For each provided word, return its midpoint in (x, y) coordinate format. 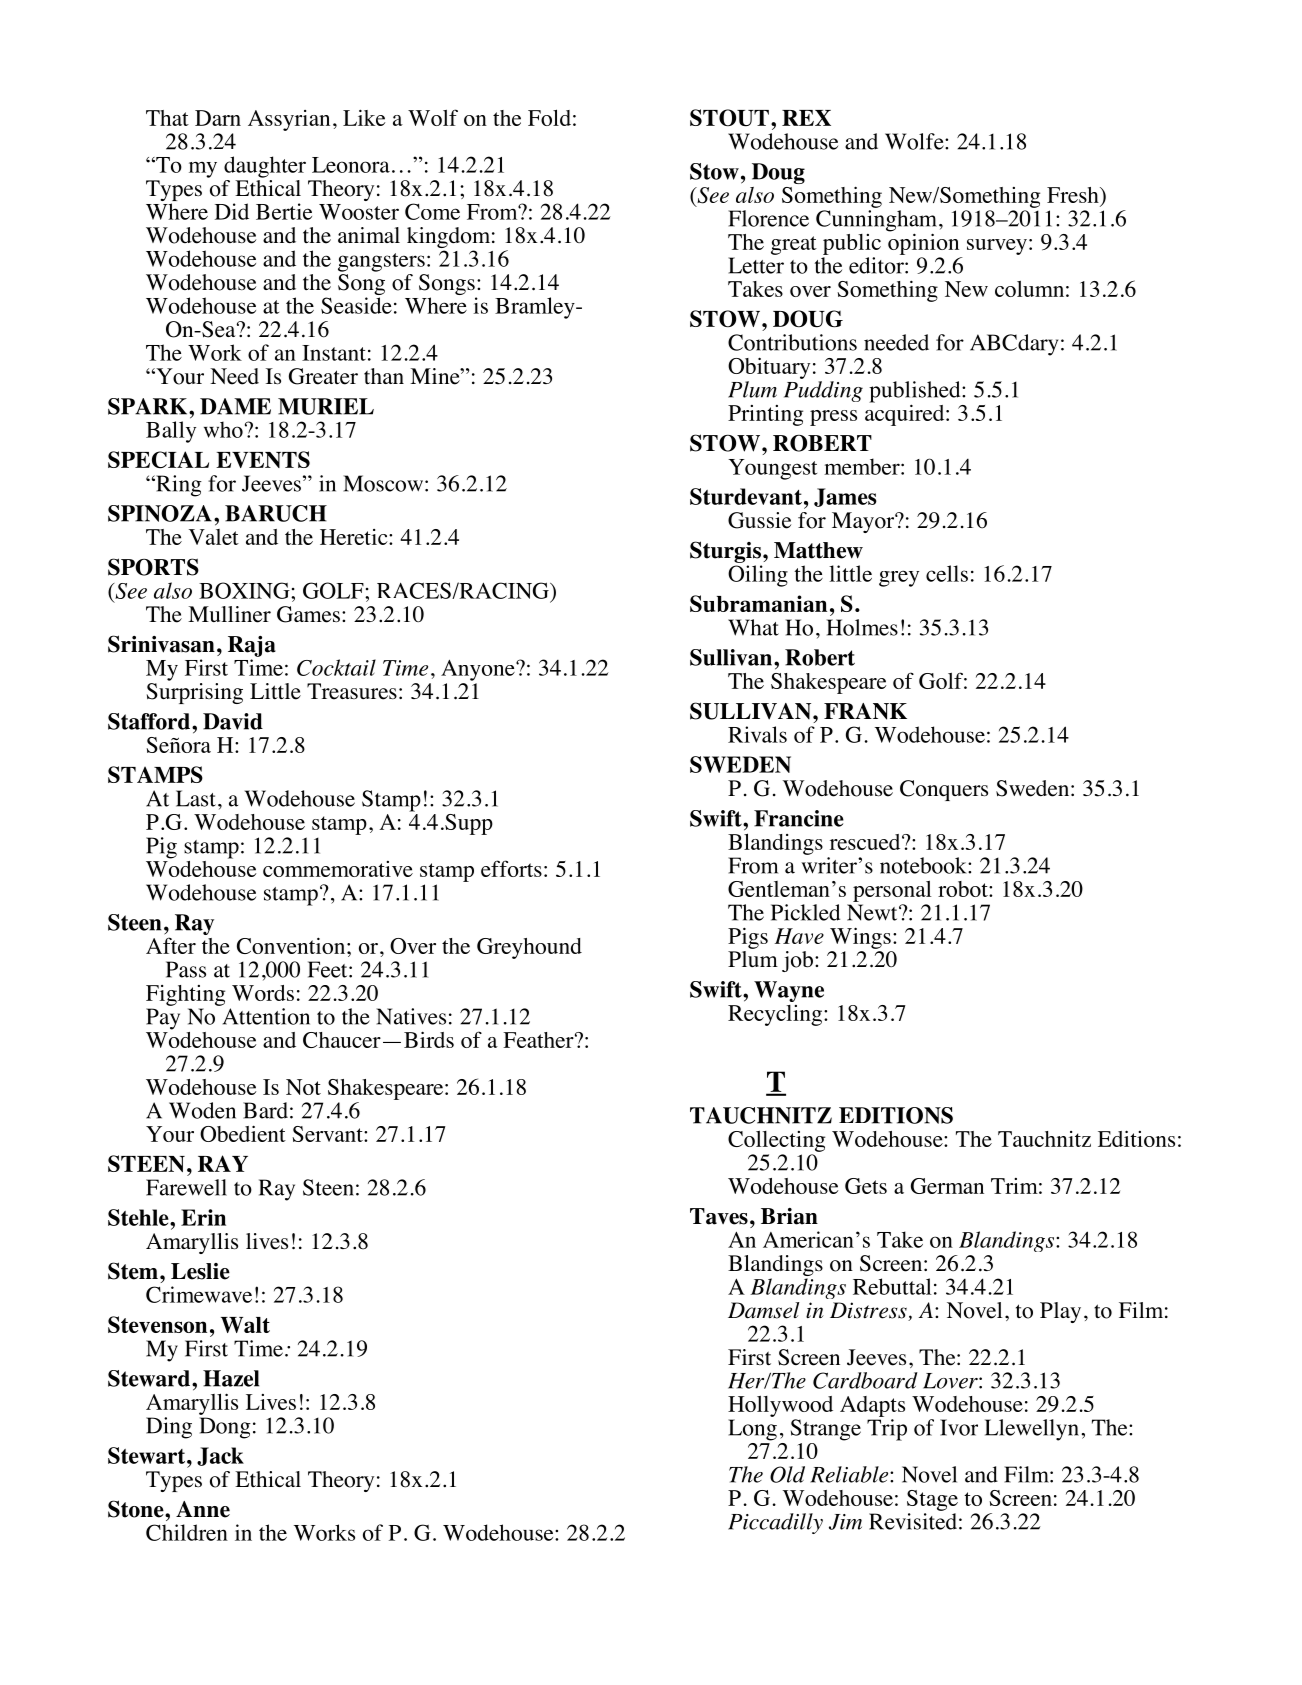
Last (196, 798)
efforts (511, 868)
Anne (203, 1509)
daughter (265, 167)
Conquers (944, 790)
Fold (549, 117)
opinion (923, 243)
